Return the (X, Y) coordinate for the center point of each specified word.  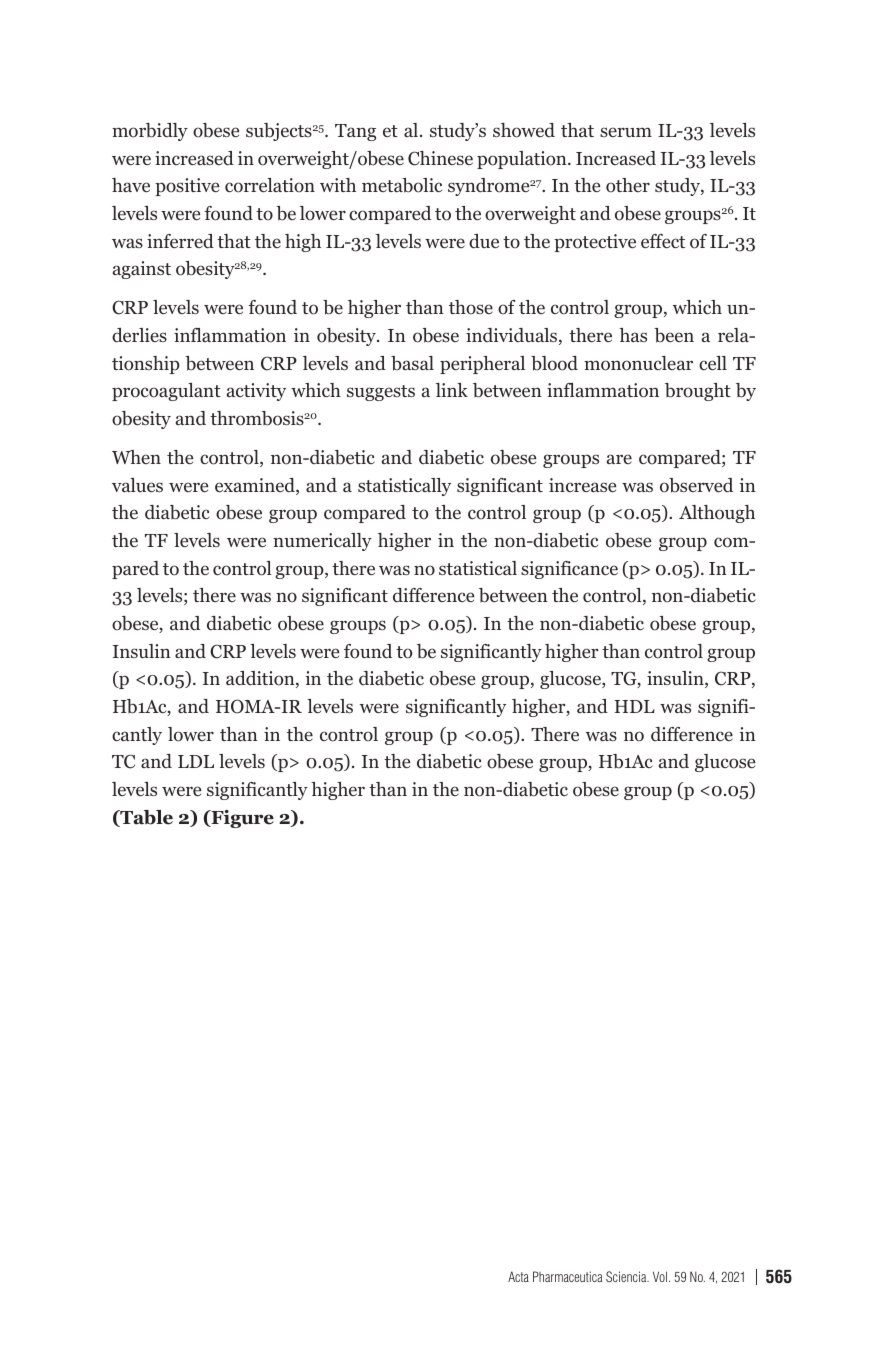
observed (696, 485)
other (628, 185)
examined (256, 486)
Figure (241, 819)
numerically (322, 542)
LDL (196, 761)
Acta (518, 1276)
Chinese (440, 158)
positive (187, 187)
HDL (634, 706)
